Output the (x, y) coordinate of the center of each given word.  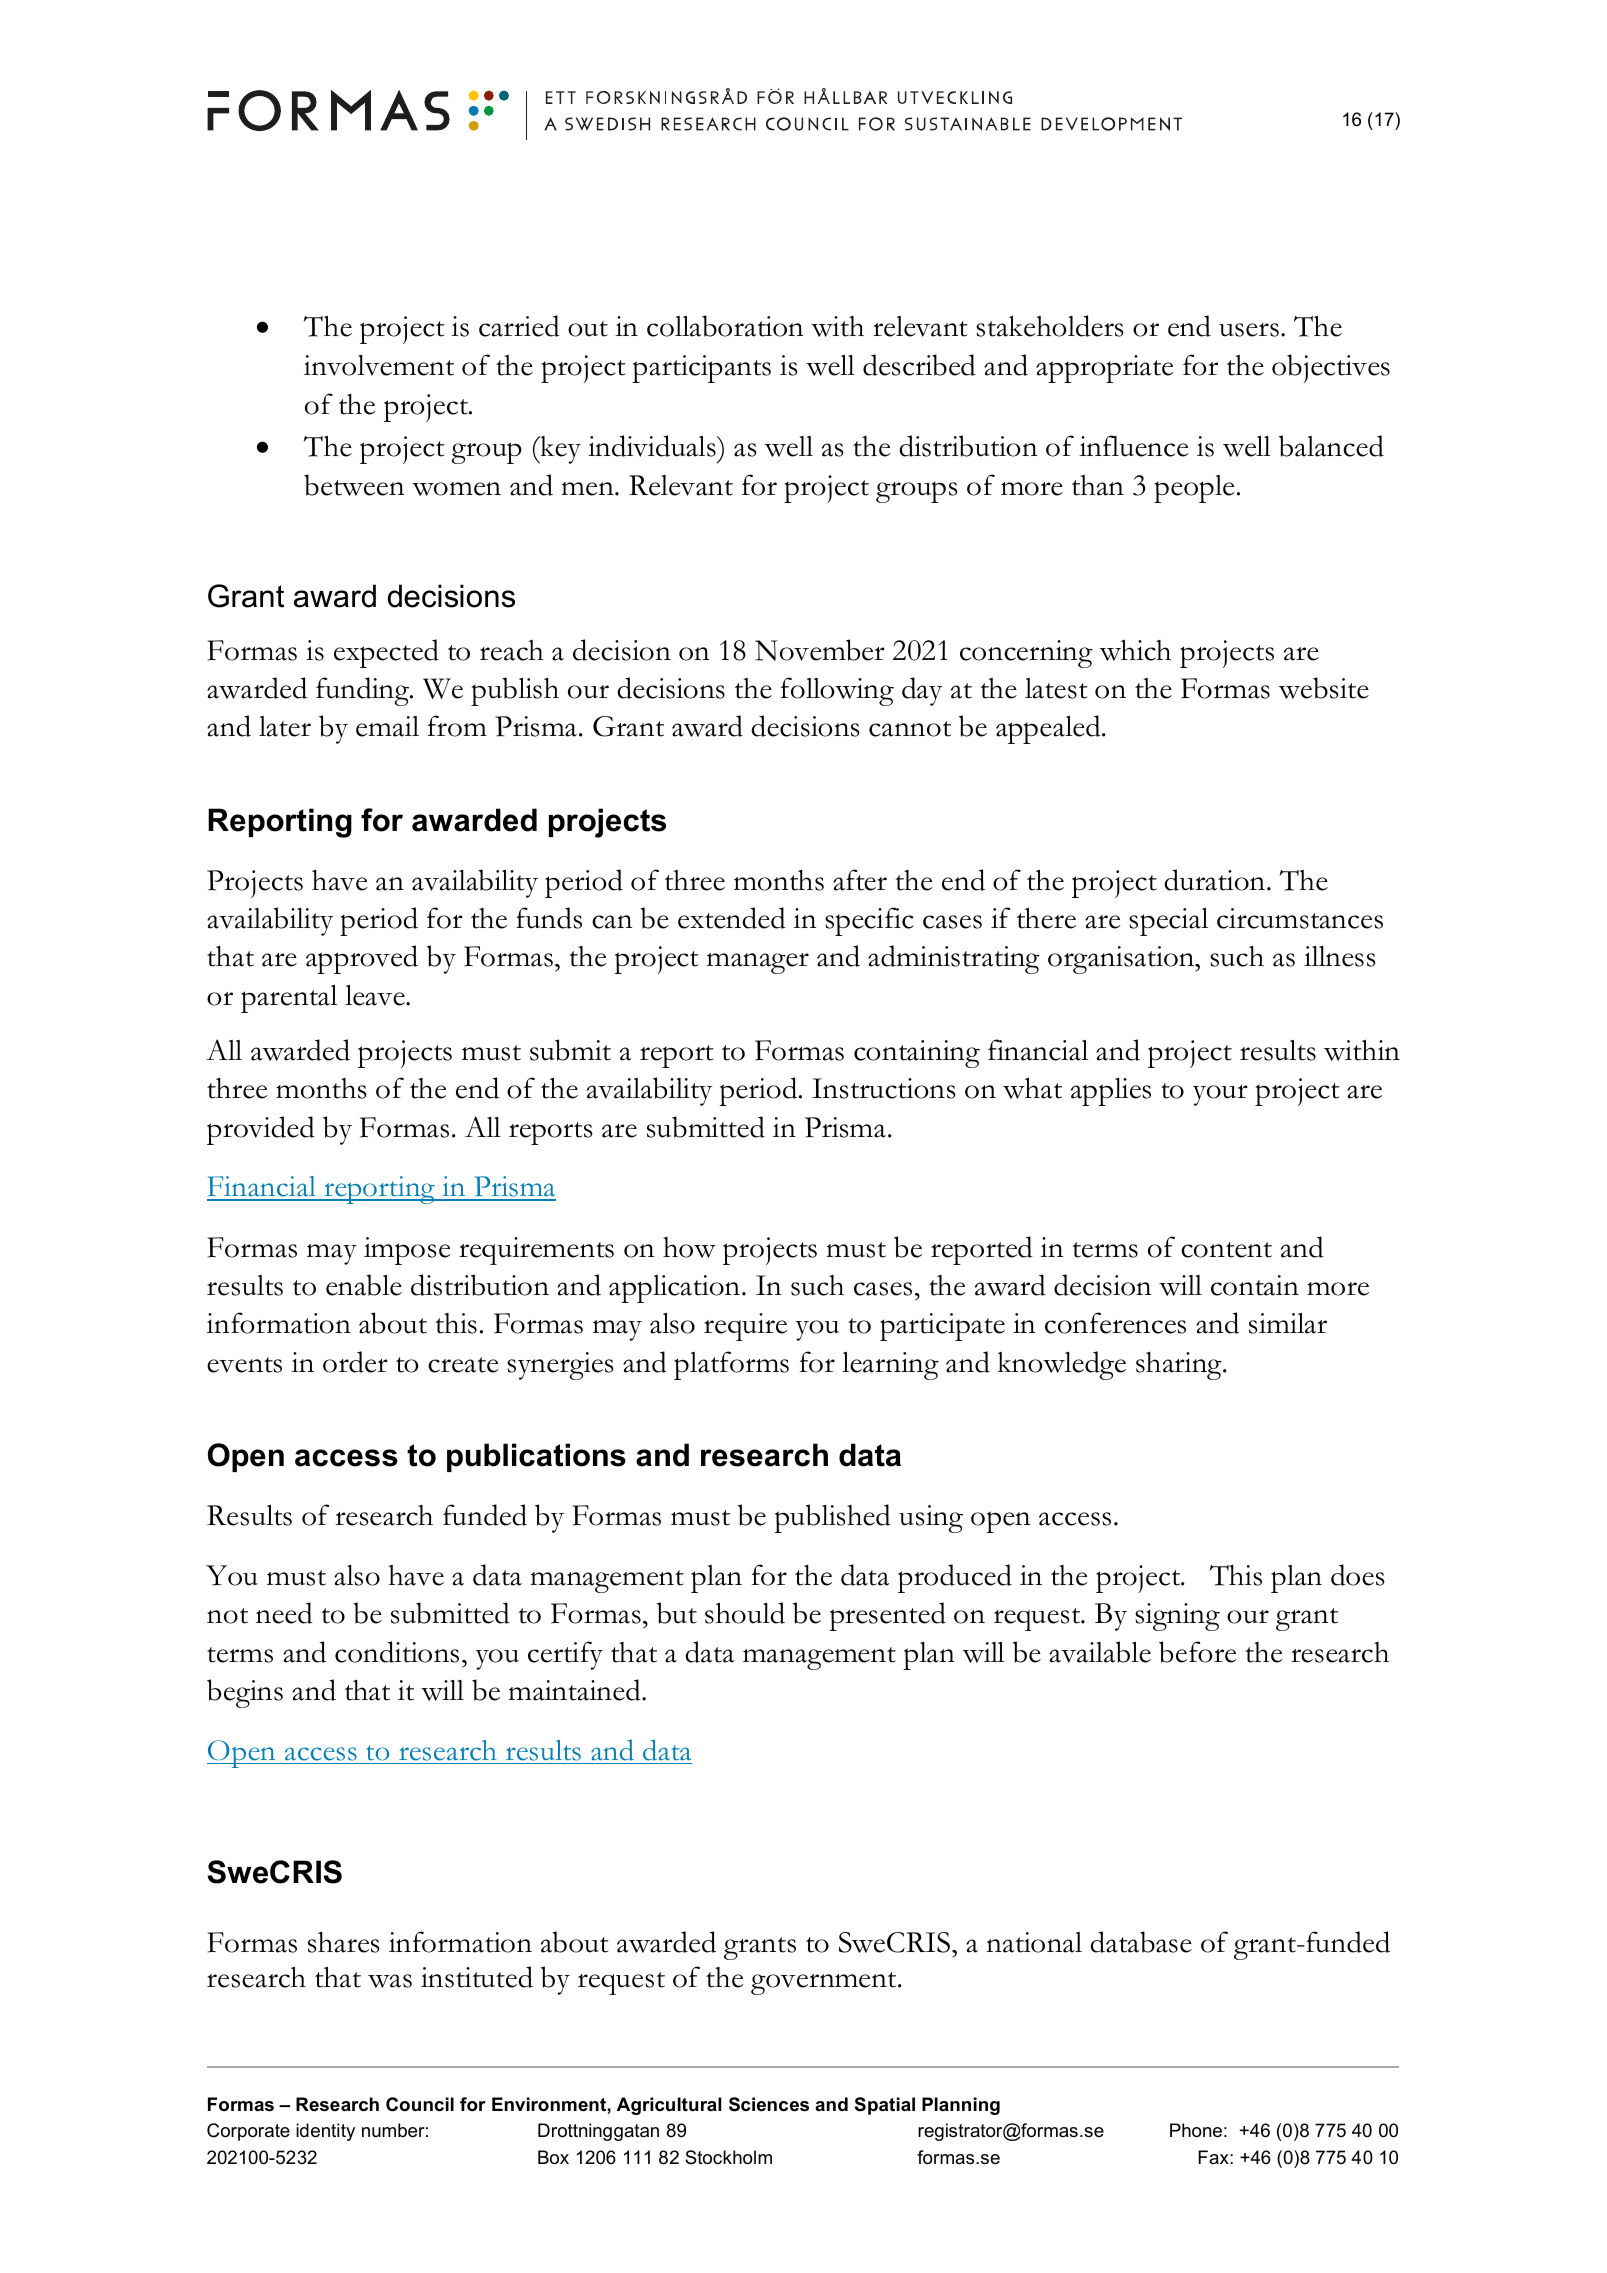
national (1034, 1942)
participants (701, 369)
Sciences (769, 2104)
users (1249, 330)
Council (420, 2104)
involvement (379, 365)
